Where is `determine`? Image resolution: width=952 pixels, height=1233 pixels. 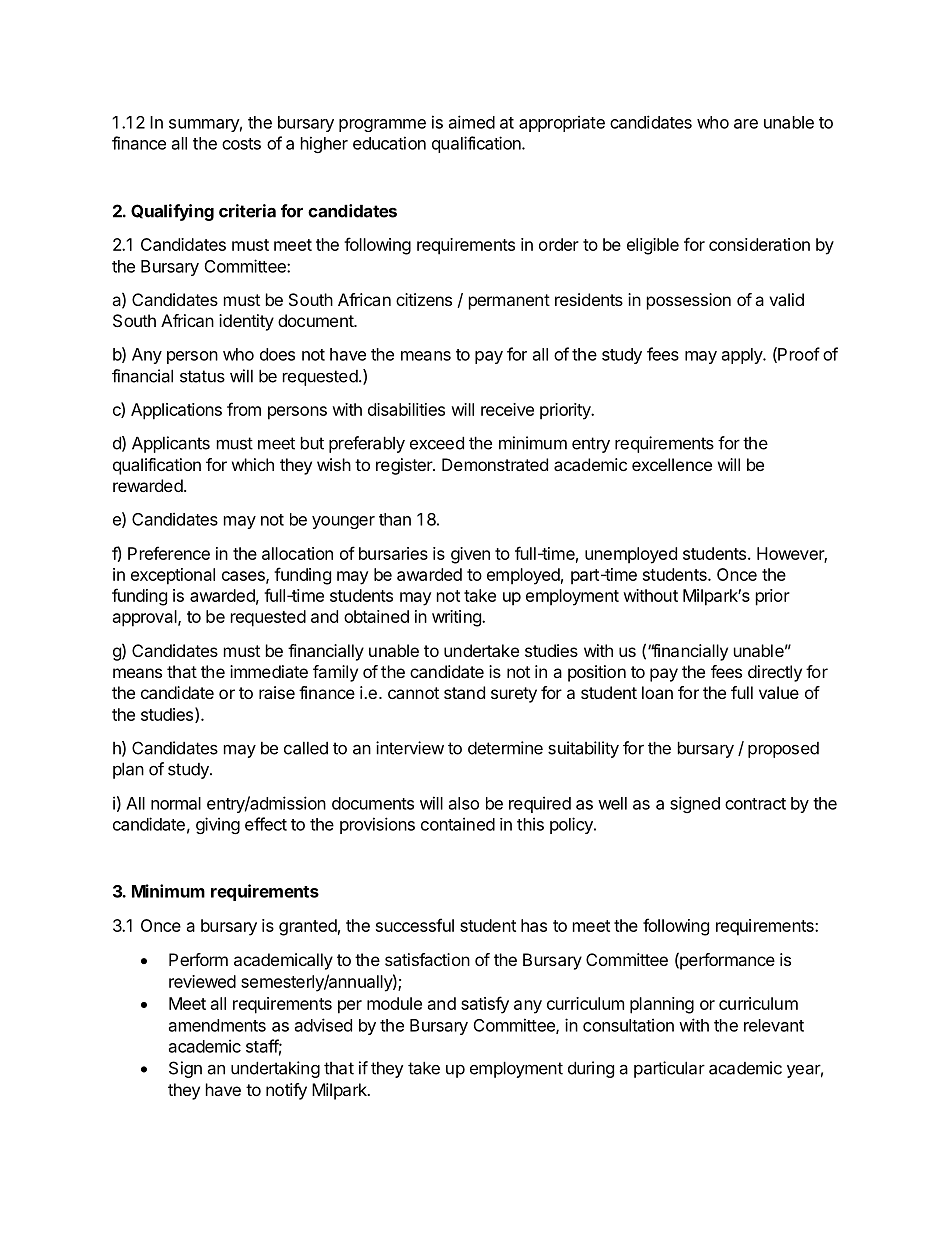
determine is located at coordinates (505, 748).
